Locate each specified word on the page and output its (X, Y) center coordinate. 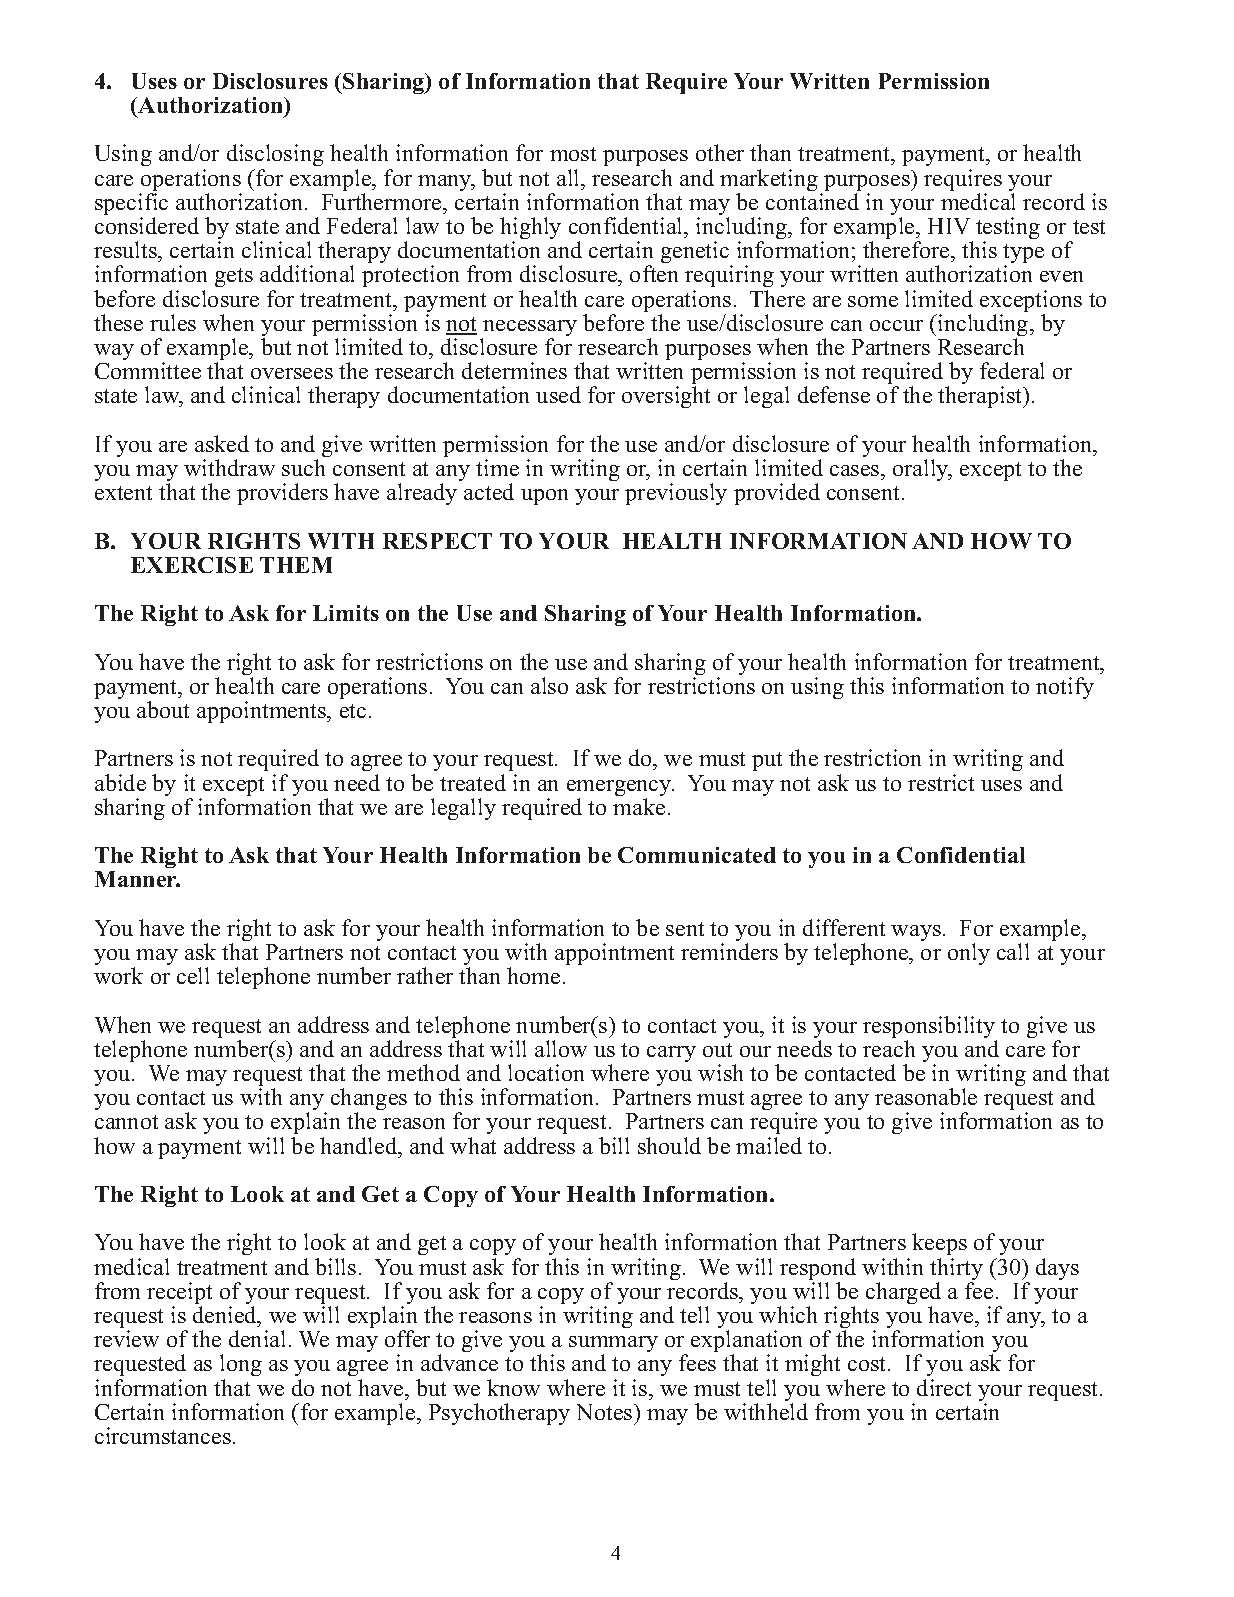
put (767, 761)
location (546, 1072)
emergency (620, 789)
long (241, 1365)
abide (120, 782)
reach (889, 1048)
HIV (949, 226)
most (573, 154)
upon (544, 497)
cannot (126, 1122)
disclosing (275, 157)
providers (282, 494)
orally (922, 470)
